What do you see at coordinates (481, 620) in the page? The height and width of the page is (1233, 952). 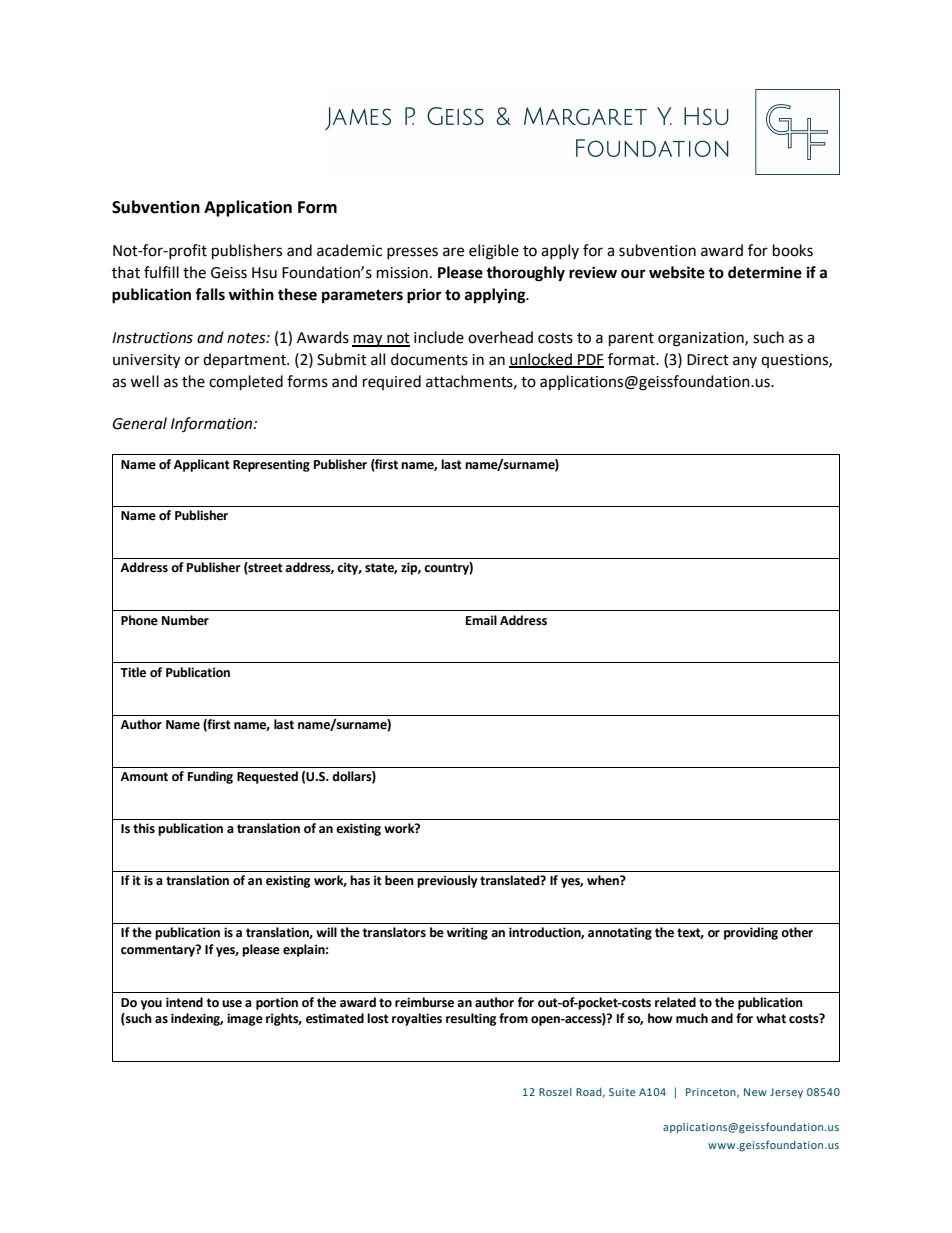 I see `Email` at bounding box center [481, 620].
